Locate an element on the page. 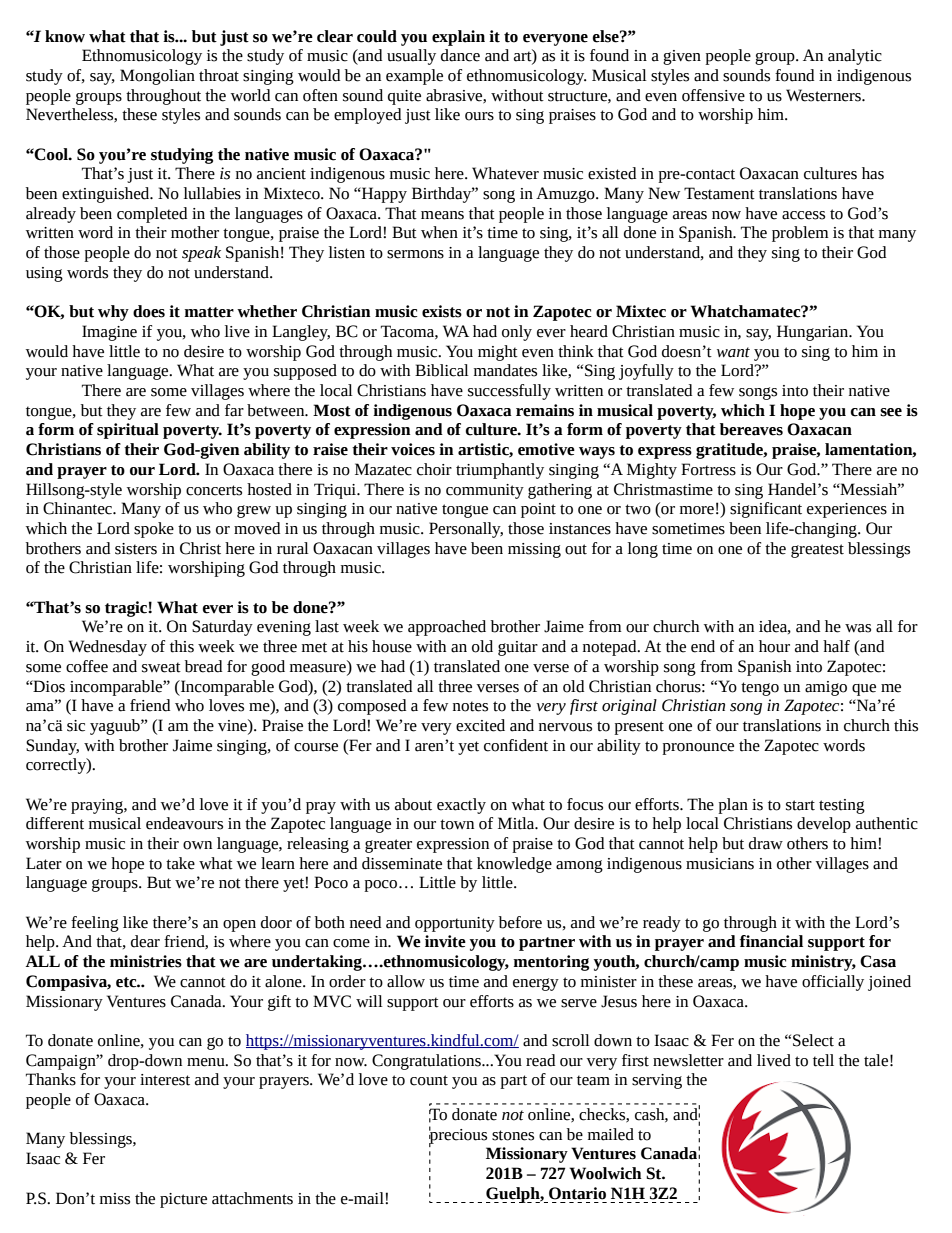  spiritual is located at coordinates (128, 431).
